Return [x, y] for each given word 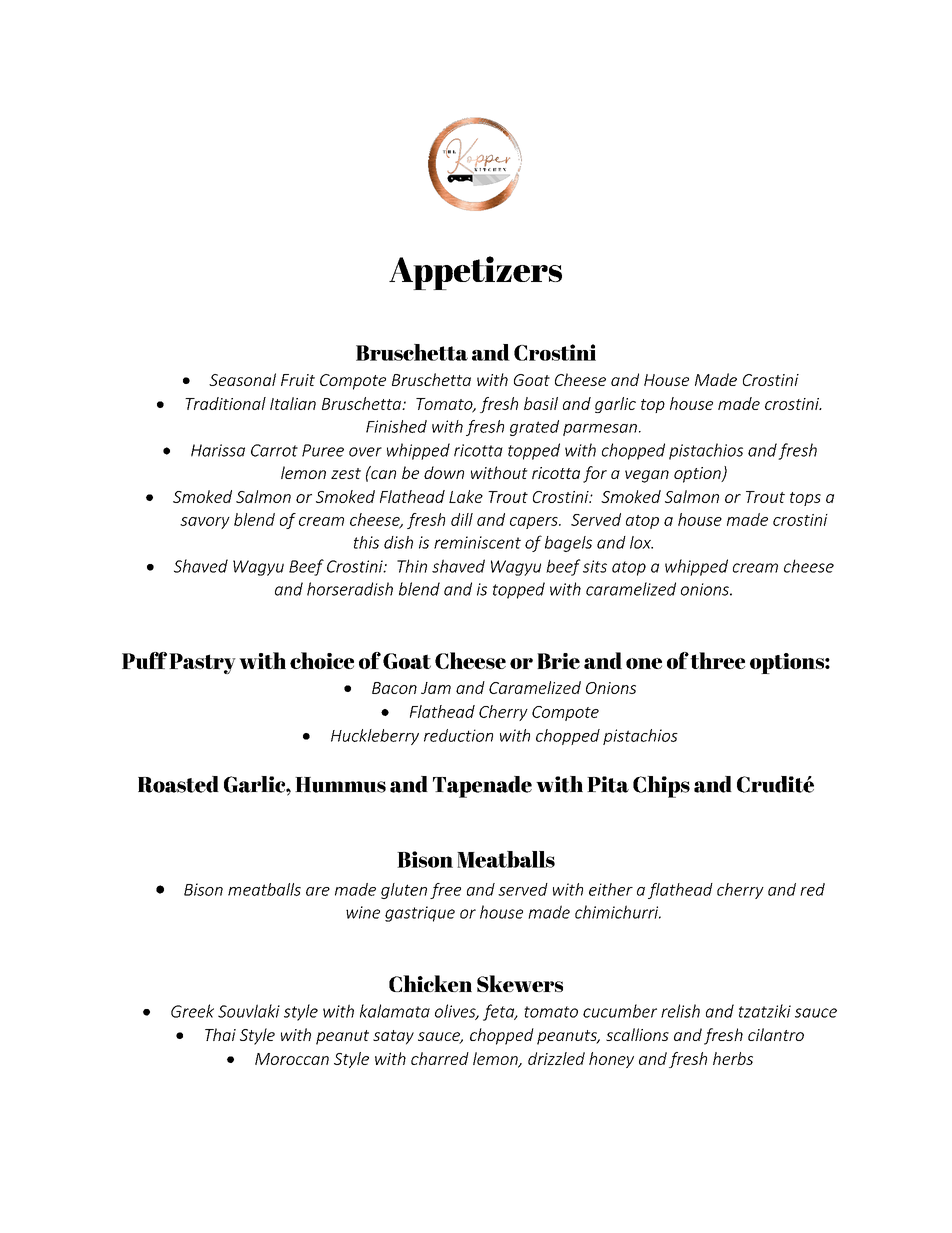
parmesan [600, 430]
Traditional [225, 403]
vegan [647, 476]
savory [205, 523]
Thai [220, 1034]
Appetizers [475, 273]
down [444, 472]
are [318, 891]
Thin [412, 566]
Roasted [178, 784]
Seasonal [242, 379]
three [717, 660]
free [445, 891]
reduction [458, 735]
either [611, 889]
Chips [661, 787]
